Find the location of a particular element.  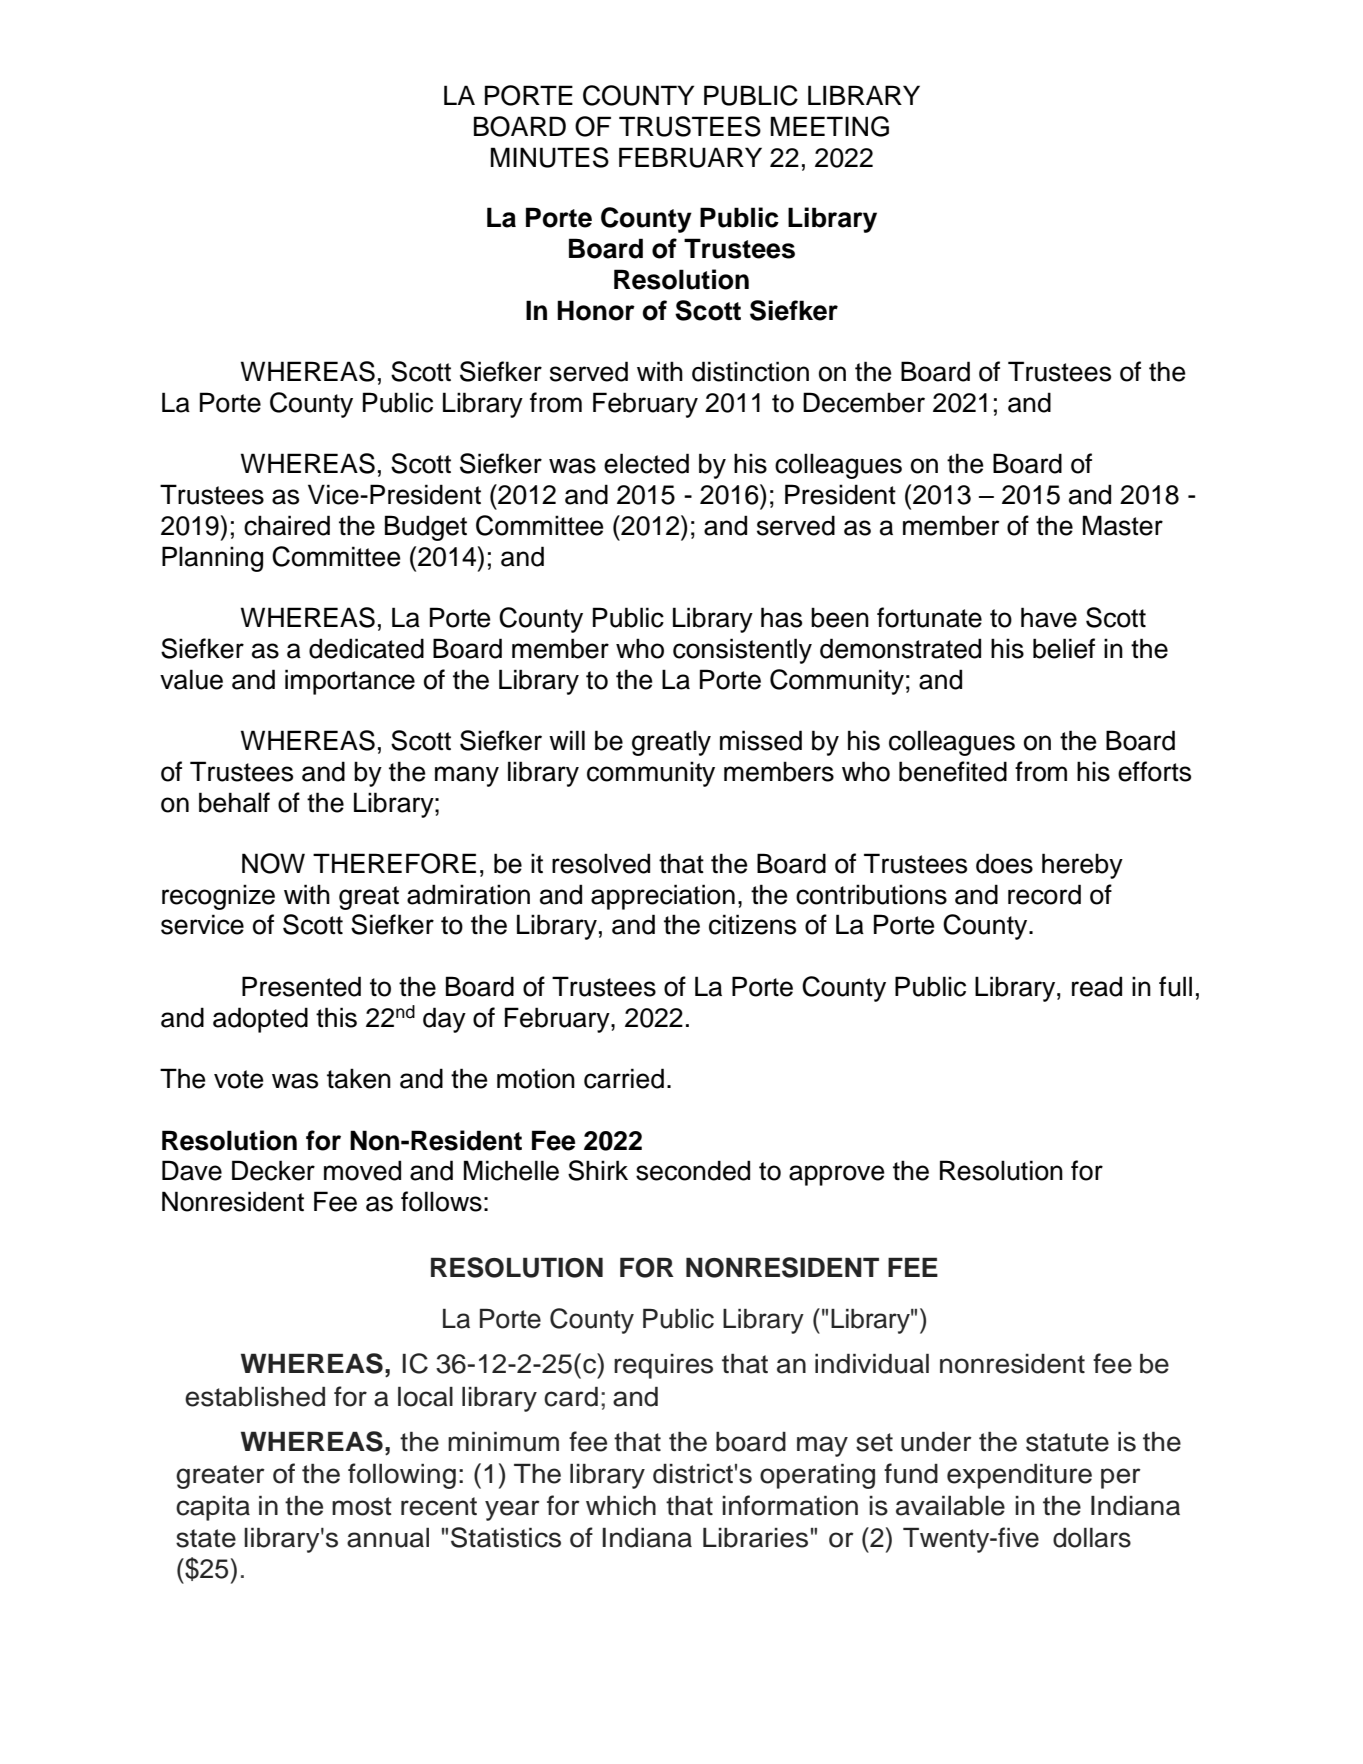

MINUTES is located at coordinates (550, 157).
